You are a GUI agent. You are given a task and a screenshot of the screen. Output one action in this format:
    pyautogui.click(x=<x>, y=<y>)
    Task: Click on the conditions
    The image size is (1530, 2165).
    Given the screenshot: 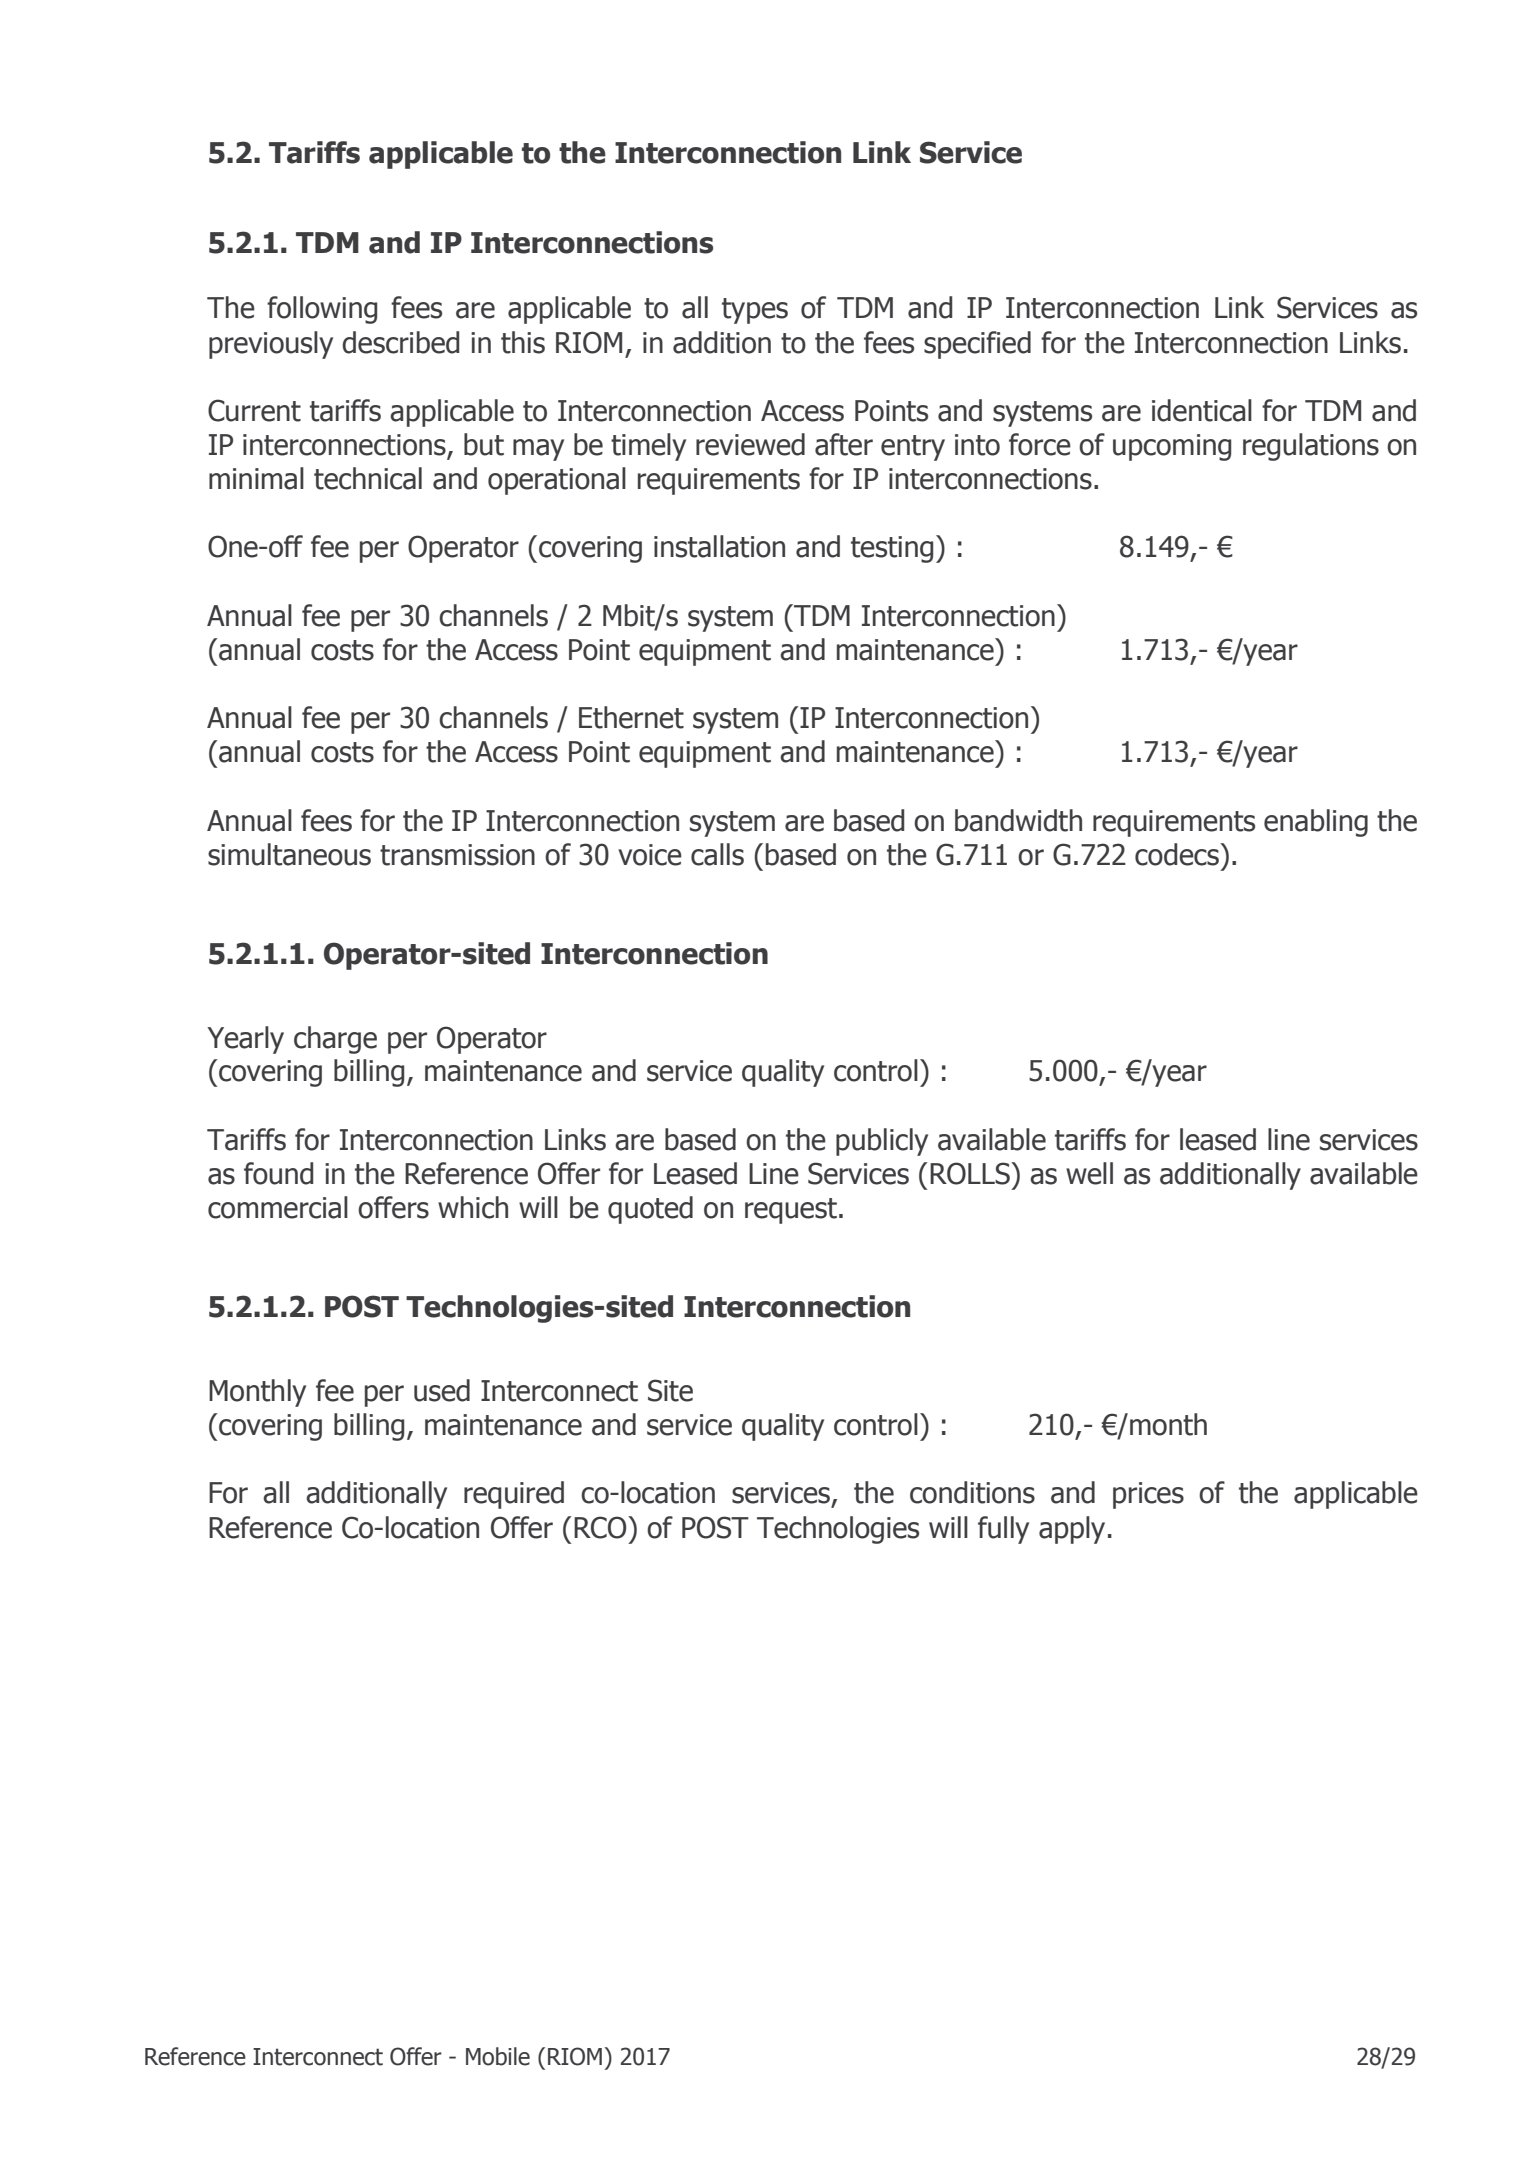 What is the action you would take?
    pyautogui.click(x=972, y=1492)
